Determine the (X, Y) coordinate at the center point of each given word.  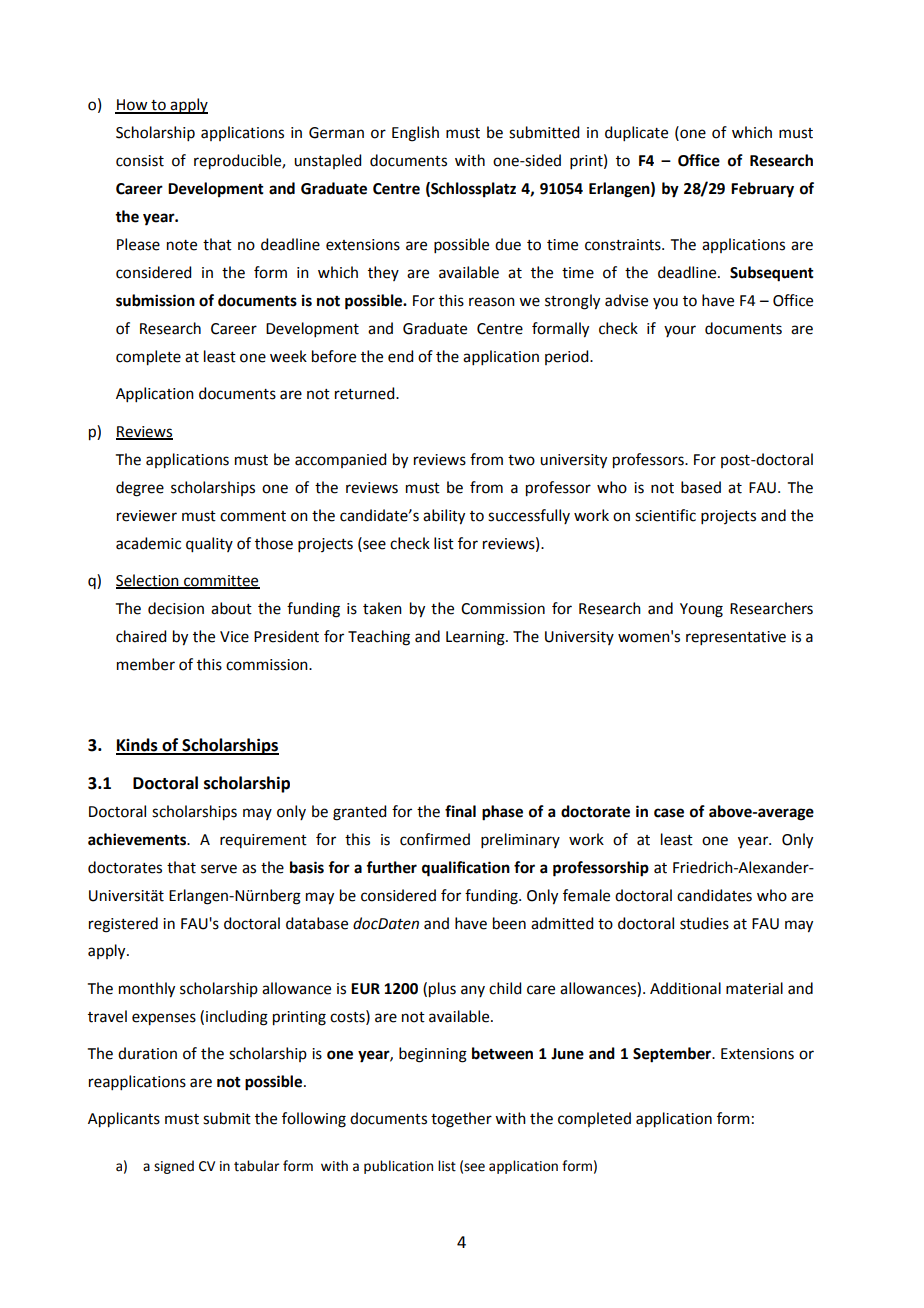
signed (174, 1167)
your (680, 331)
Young (701, 610)
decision (176, 608)
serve (219, 869)
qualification (466, 869)
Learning (476, 638)
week (288, 356)
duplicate (636, 133)
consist (140, 161)
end (400, 356)
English (415, 134)
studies (704, 923)
